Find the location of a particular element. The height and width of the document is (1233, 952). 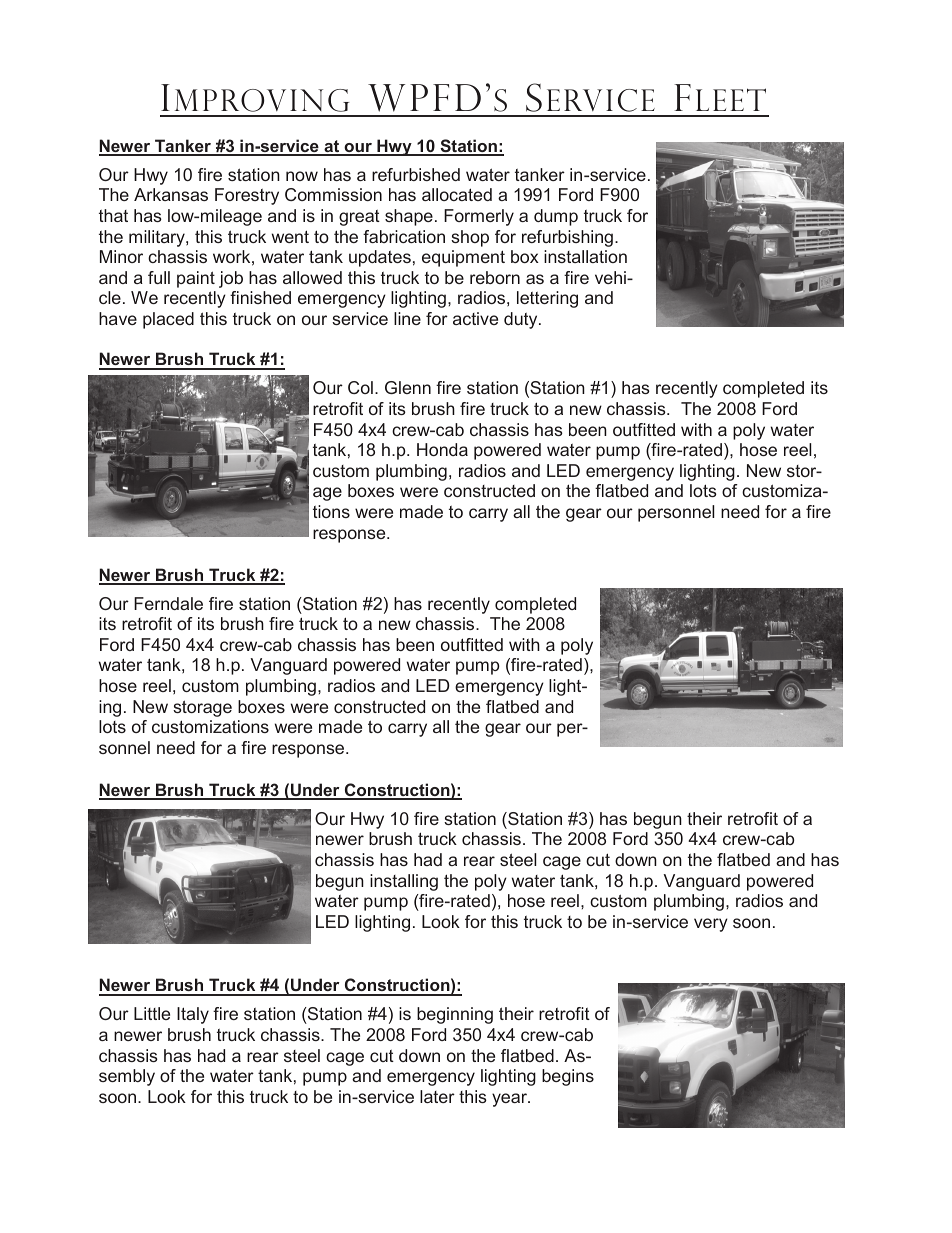

begins is located at coordinates (568, 1077).
